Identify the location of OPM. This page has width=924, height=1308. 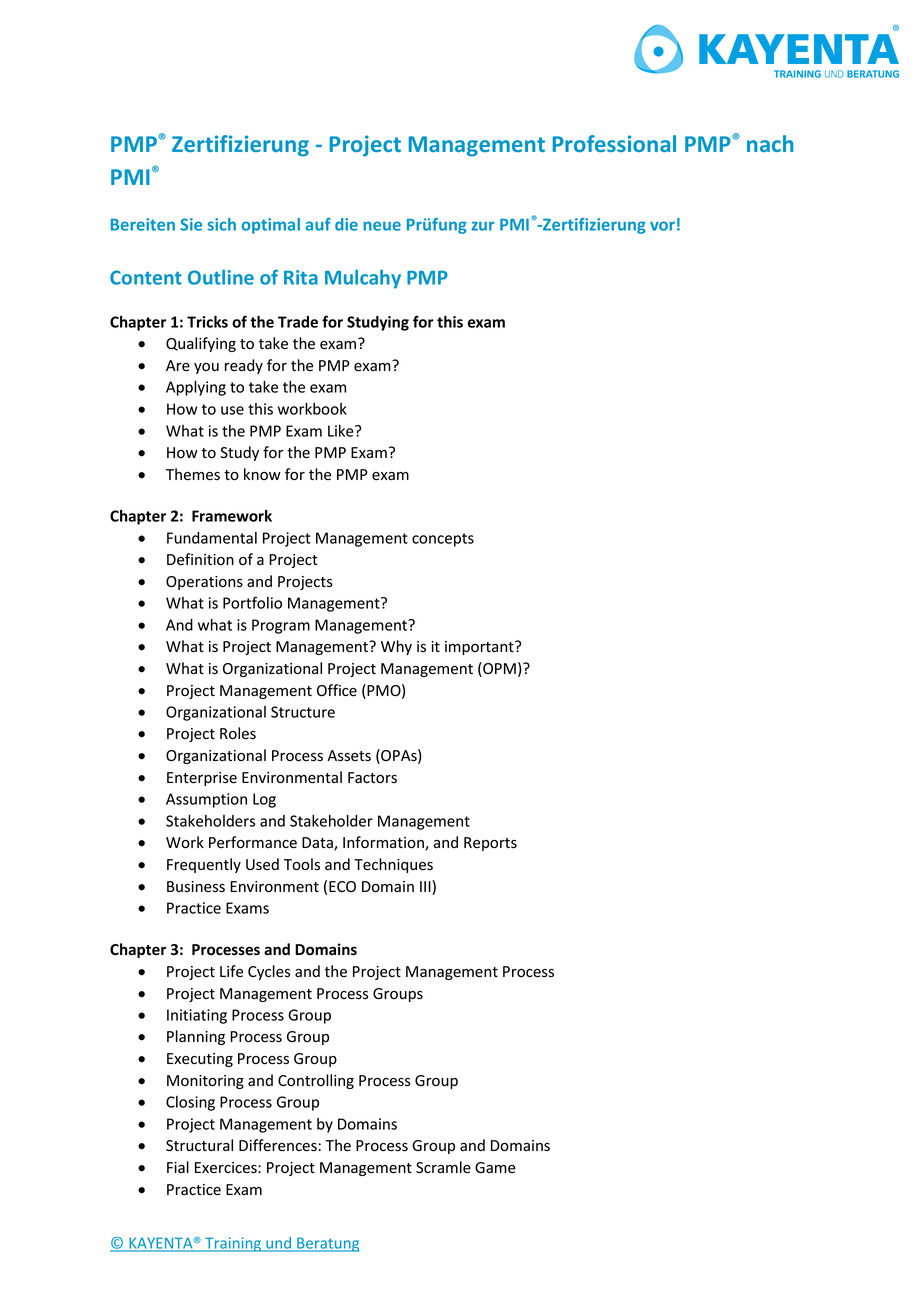
(498, 669).
